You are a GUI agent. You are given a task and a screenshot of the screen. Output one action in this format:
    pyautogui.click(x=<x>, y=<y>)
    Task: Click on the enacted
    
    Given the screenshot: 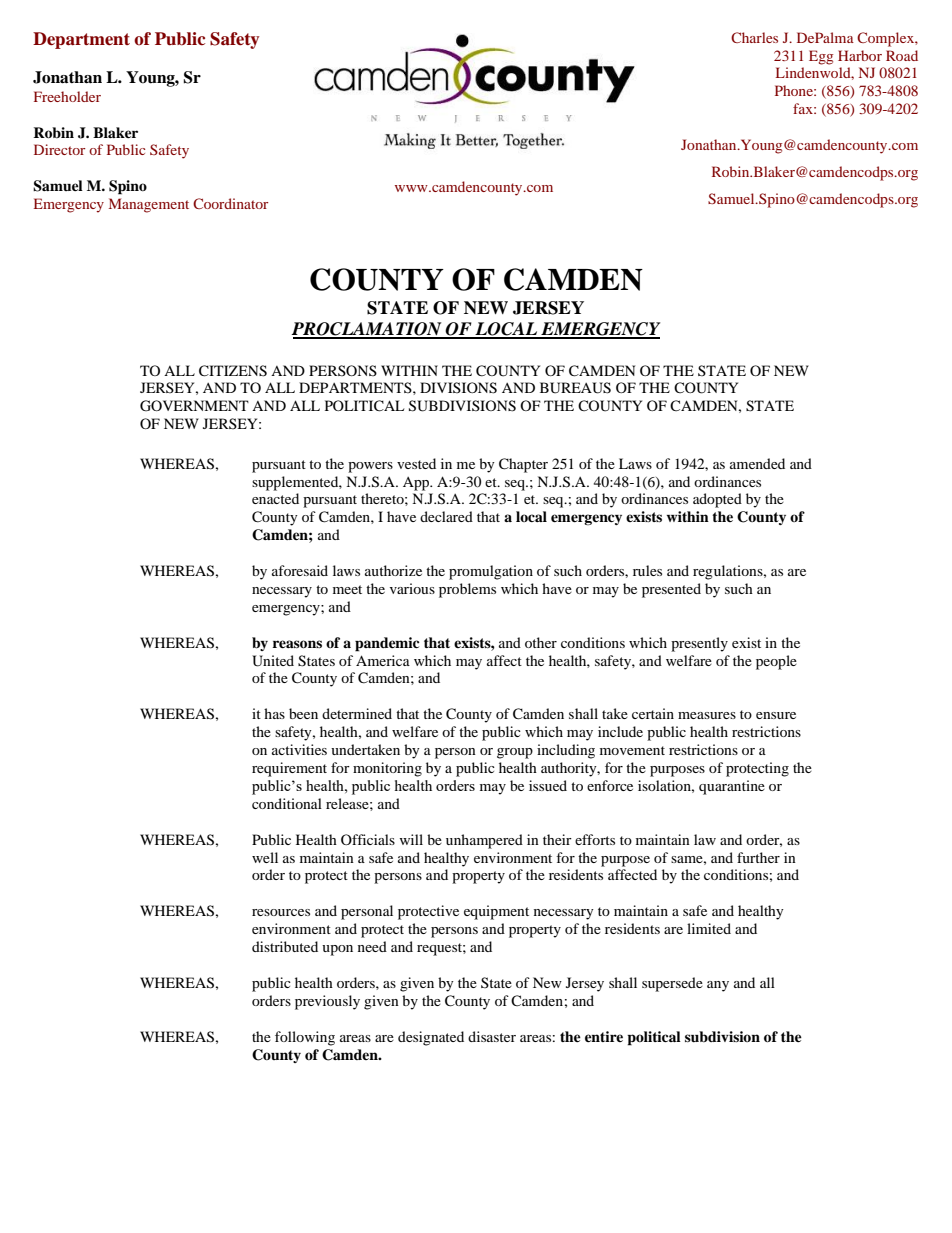 What is the action you would take?
    pyautogui.click(x=275, y=498)
